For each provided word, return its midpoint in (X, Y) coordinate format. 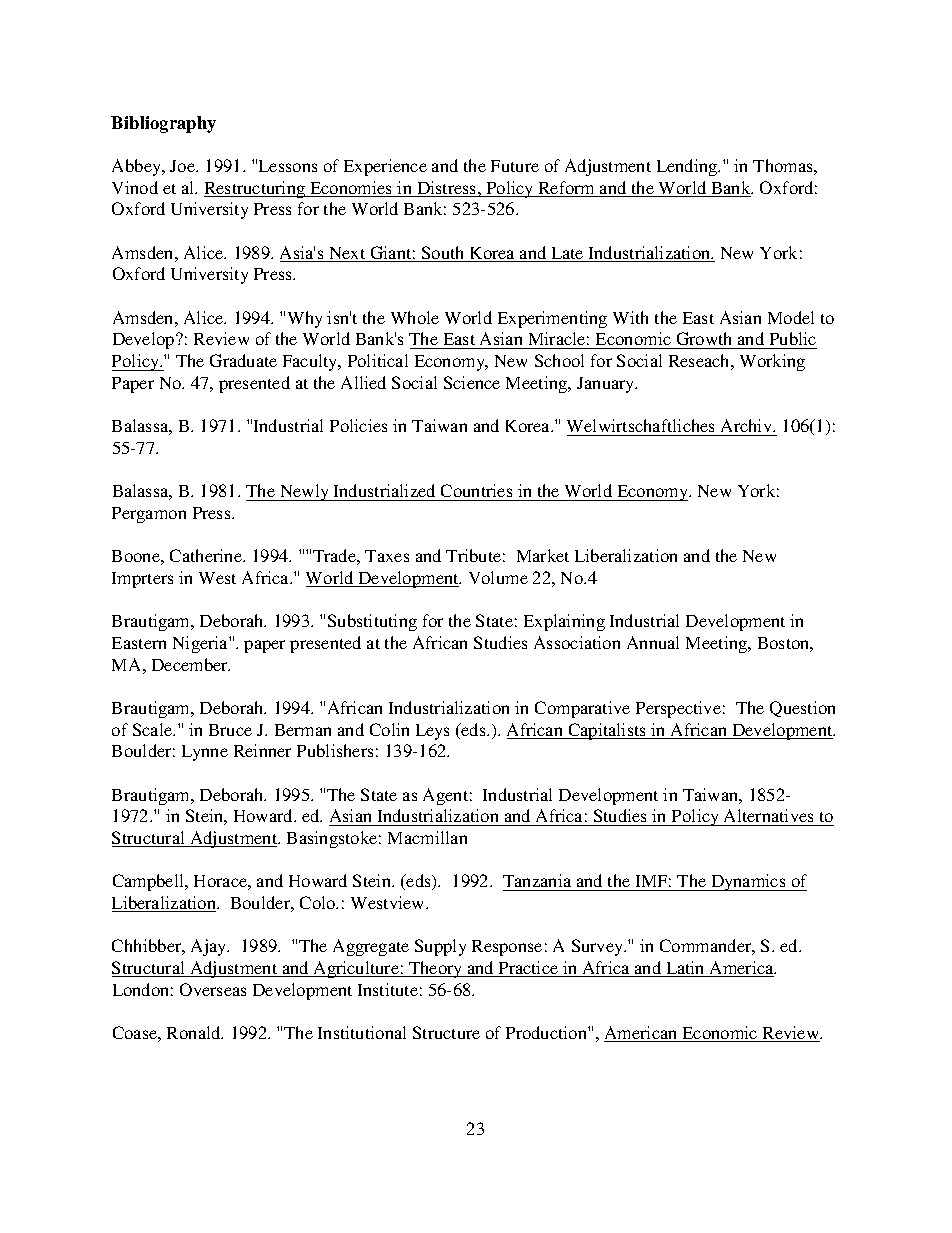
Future (515, 166)
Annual (653, 642)
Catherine (207, 555)
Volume (498, 577)
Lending (688, 167)
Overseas (213, 989)
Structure (446, 1032)
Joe (184, 166)
